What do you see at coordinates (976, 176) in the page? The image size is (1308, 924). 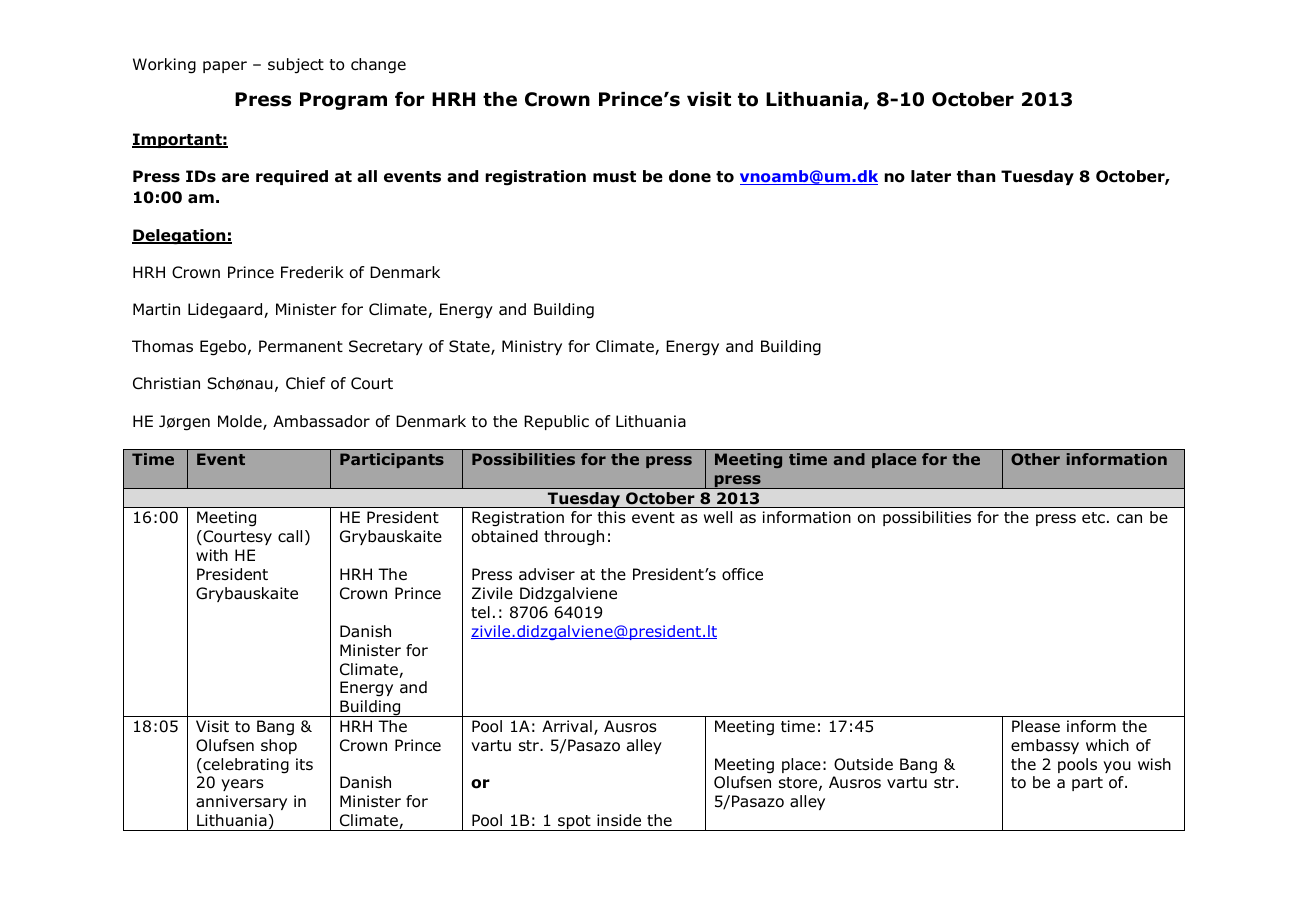 I see `than` at bounding box center [976, 176].
